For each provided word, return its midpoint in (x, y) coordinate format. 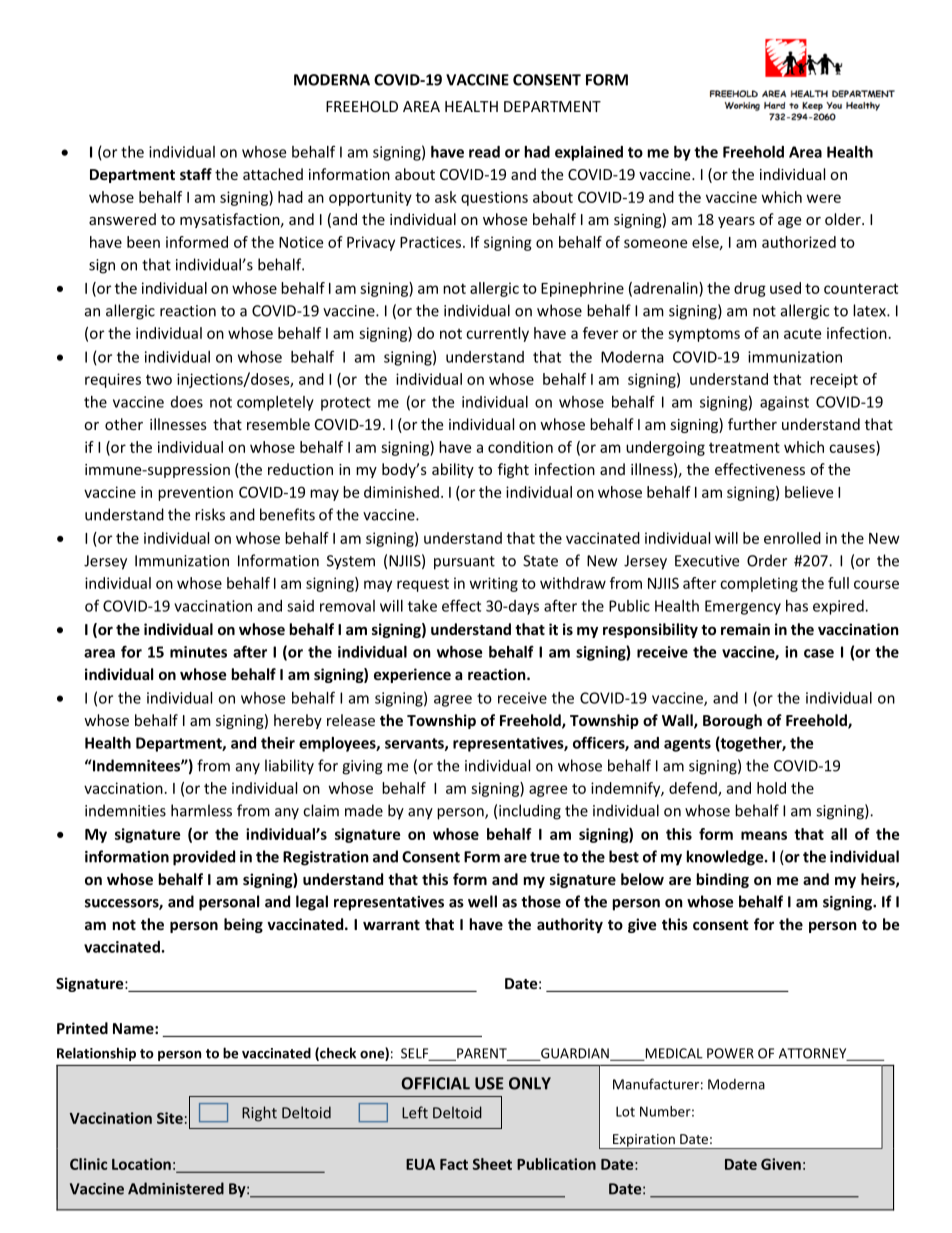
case (819, 653)
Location (141, 1164)
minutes (198, 652)
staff (196, 174)
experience (412, 675)
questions (494, 198)
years (736, 222)
